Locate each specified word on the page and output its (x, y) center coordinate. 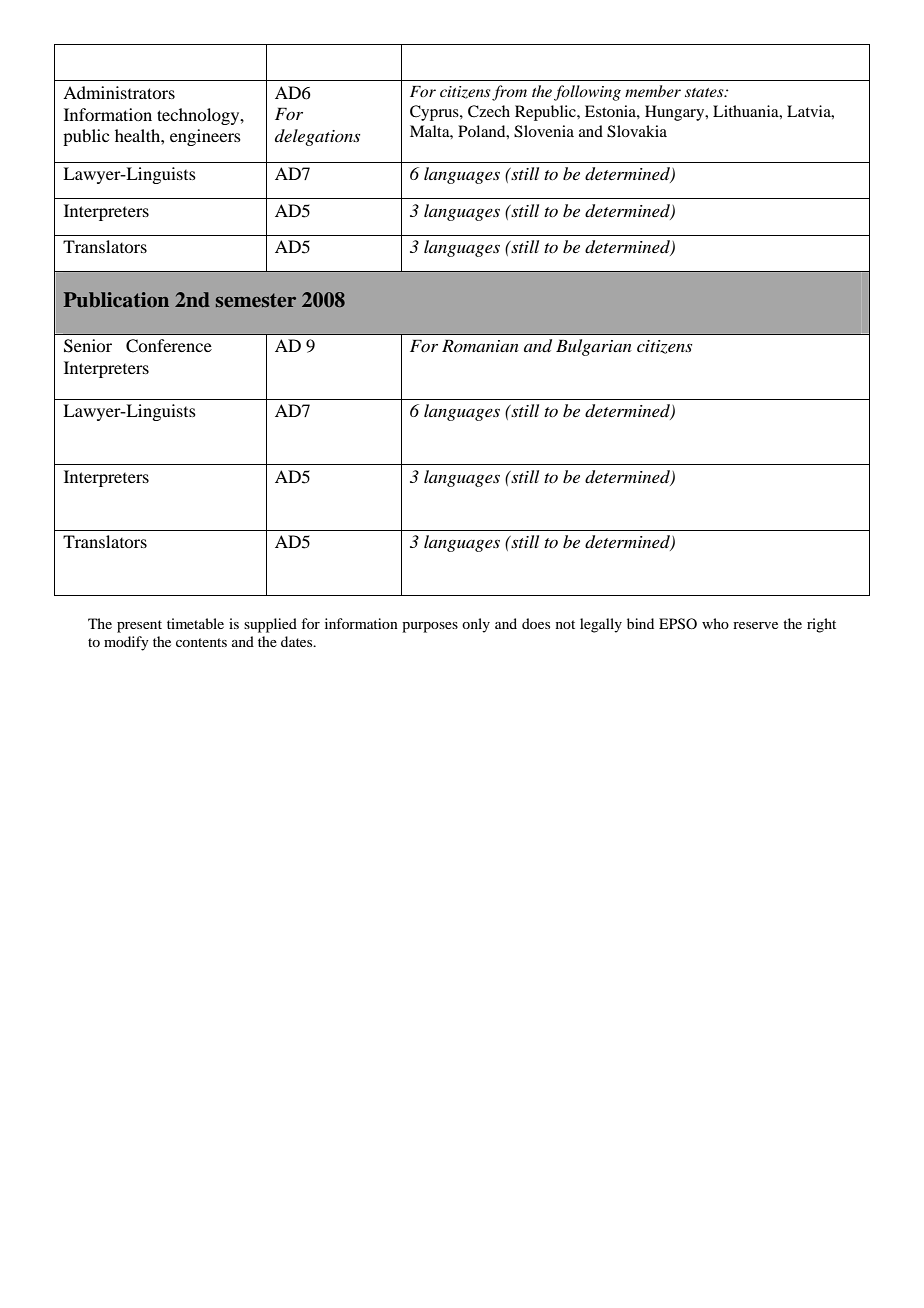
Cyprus (435, 113)
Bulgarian (594, 347)
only (476, 625)
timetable (195, 623)
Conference (169, 346)
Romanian (480, 345)
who (715, 623)
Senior (88, 346)
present (139, 626)
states (705, 92)
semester (256, 300)
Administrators (119, 92)
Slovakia (637, 131)
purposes (430, 627)
